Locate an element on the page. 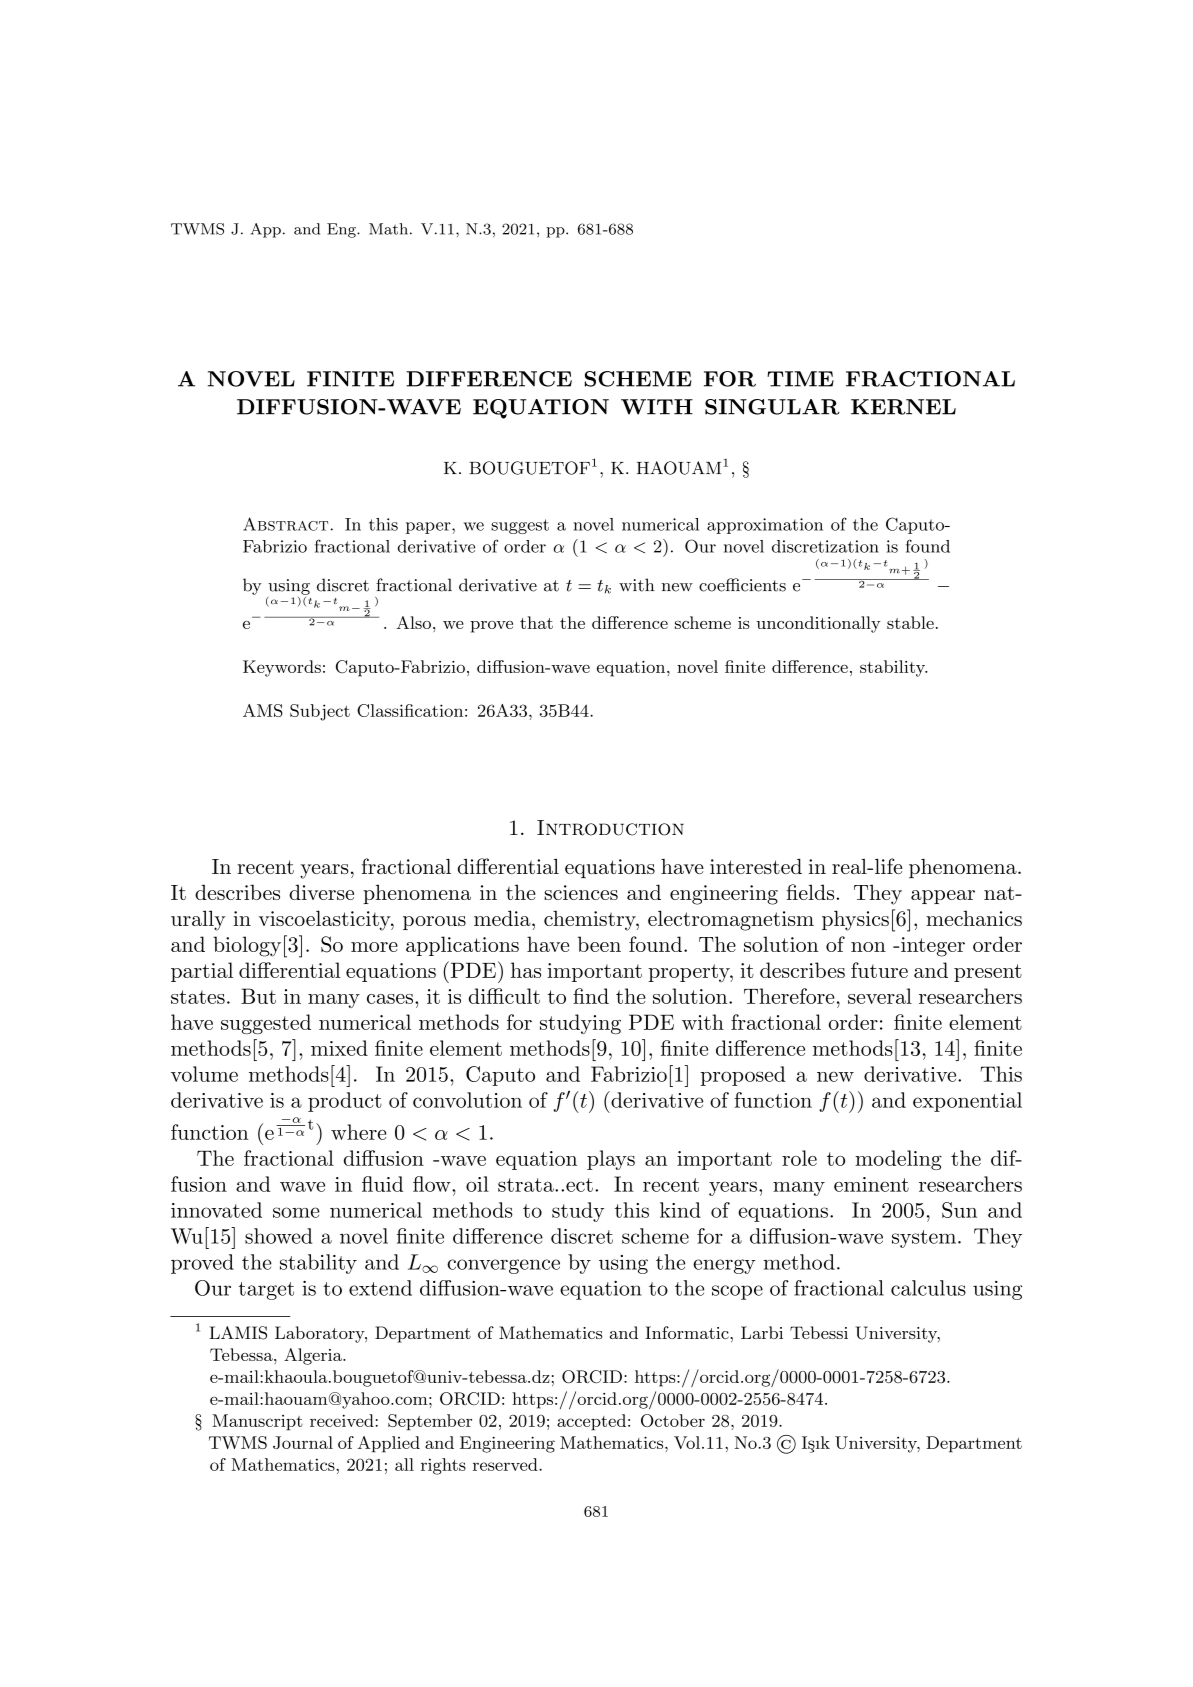 Image resolution: width=1193 pixels, height=1687 pixels. eminent is located at coordinates (871, 1184).
